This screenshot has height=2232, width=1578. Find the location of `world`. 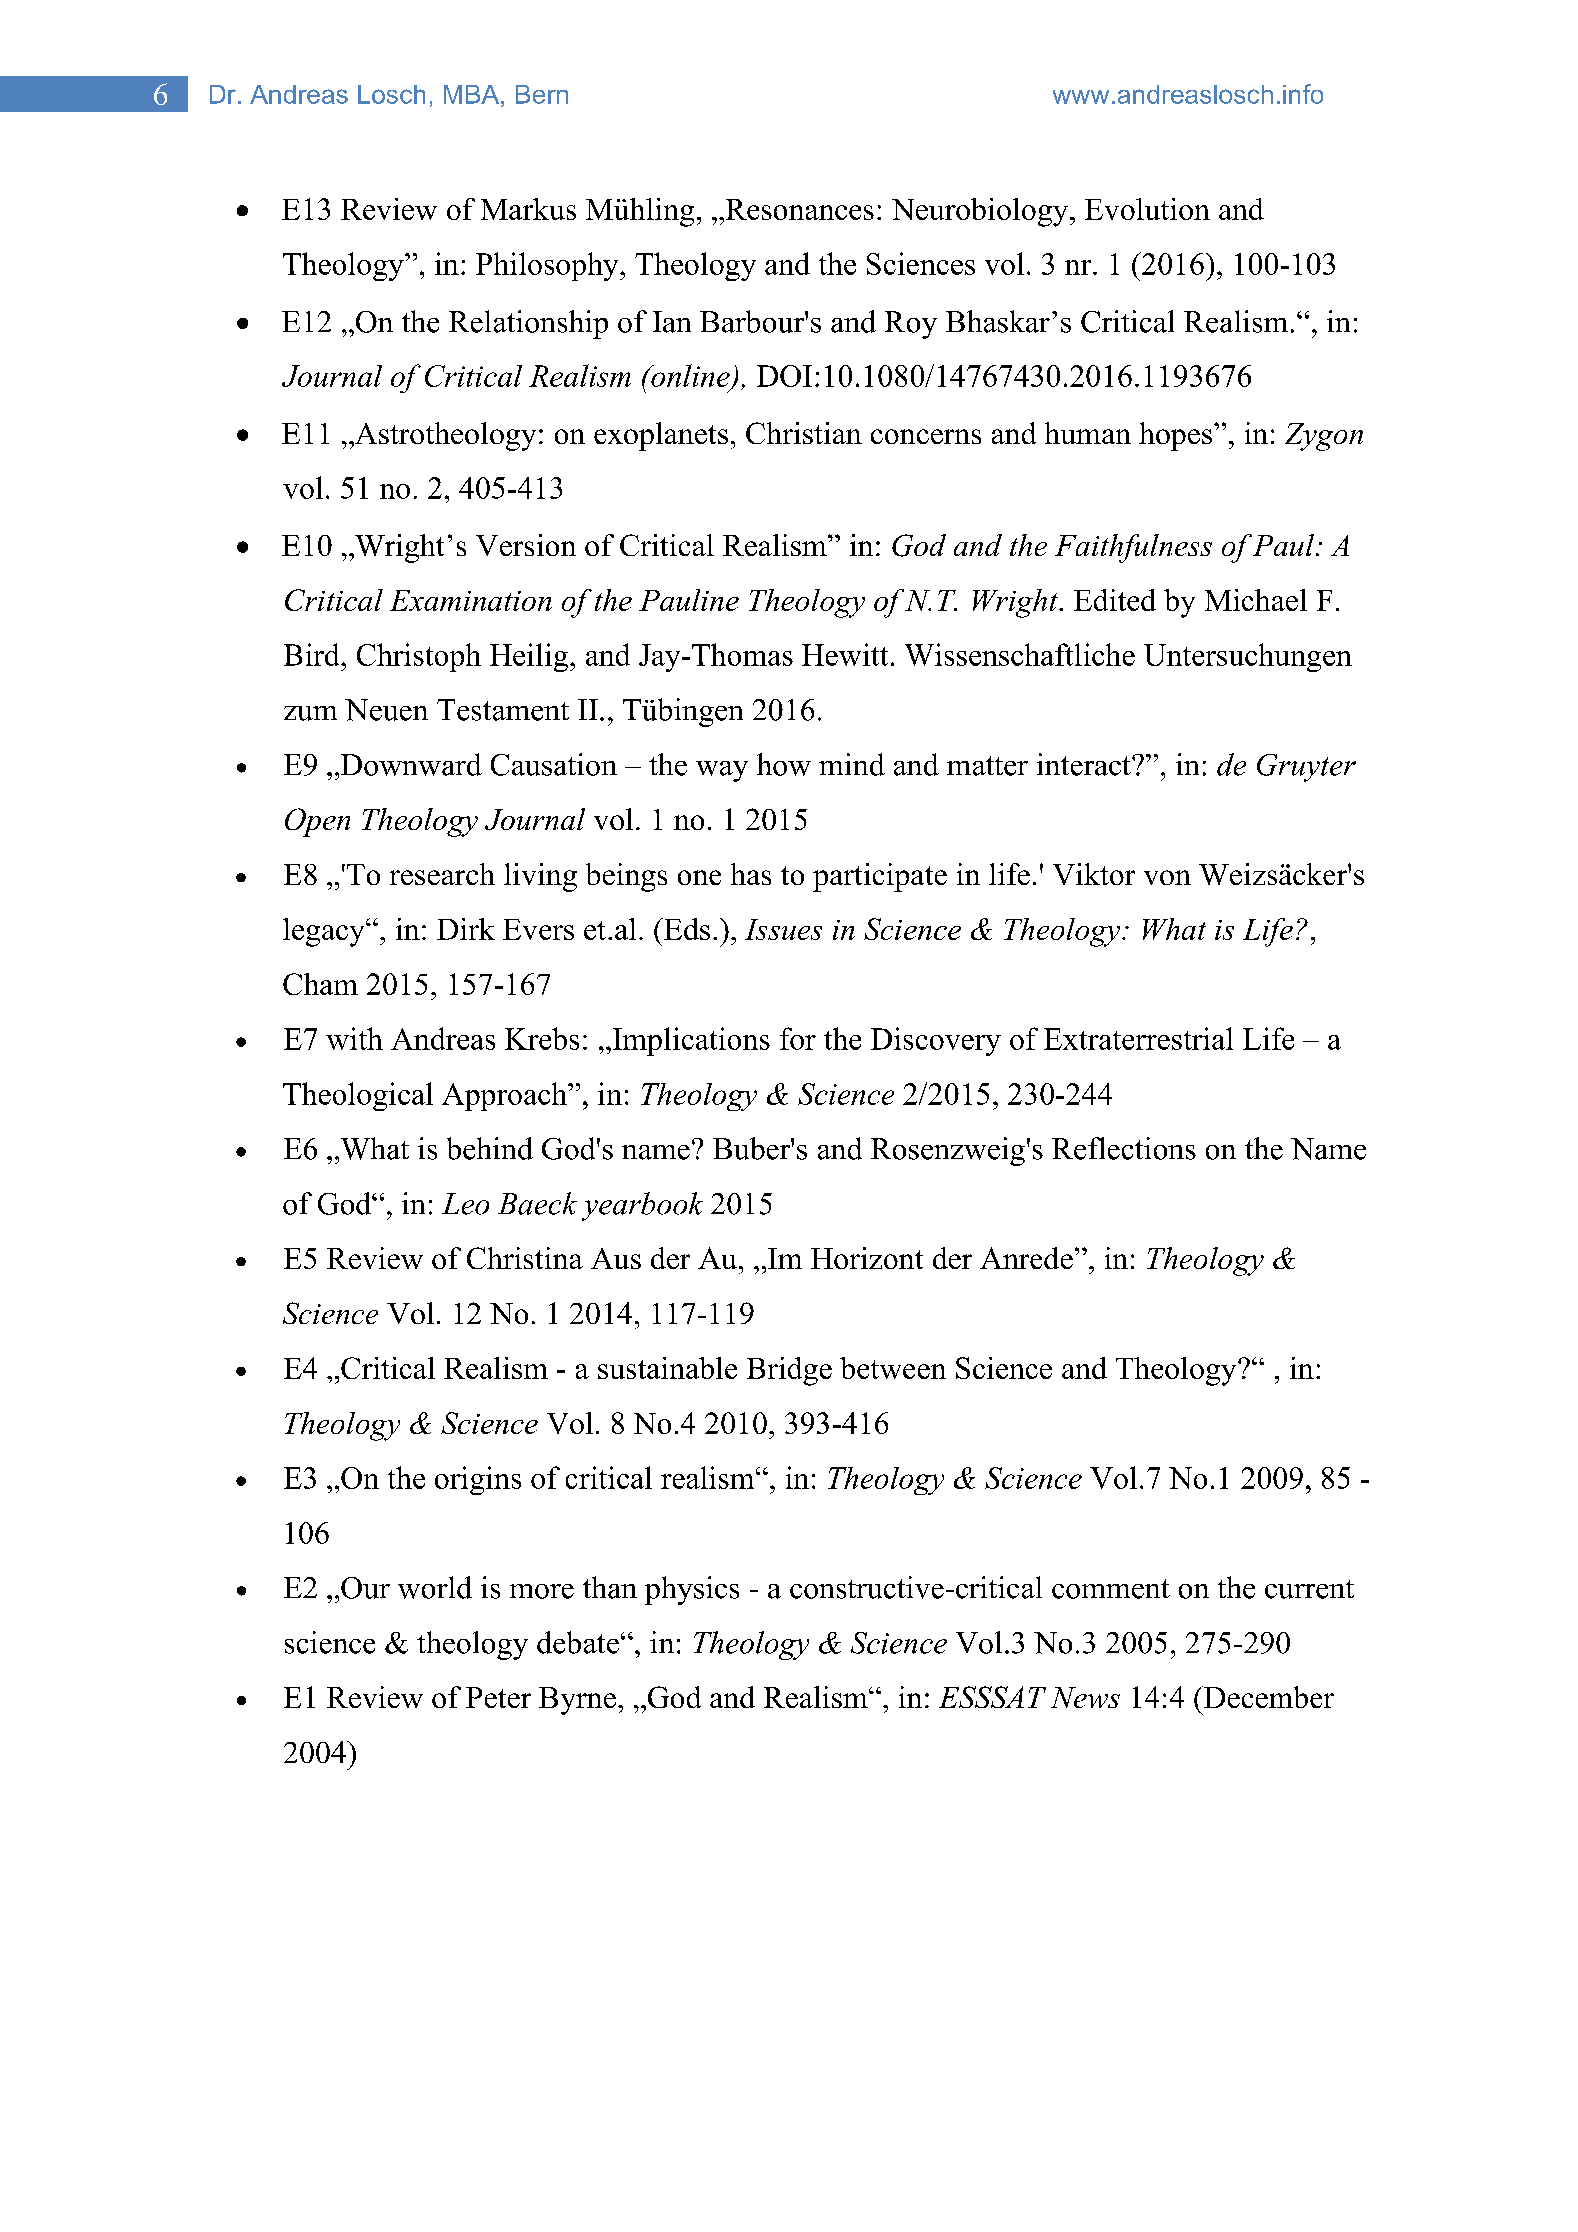

world is located at coordinates (435, 1587).
